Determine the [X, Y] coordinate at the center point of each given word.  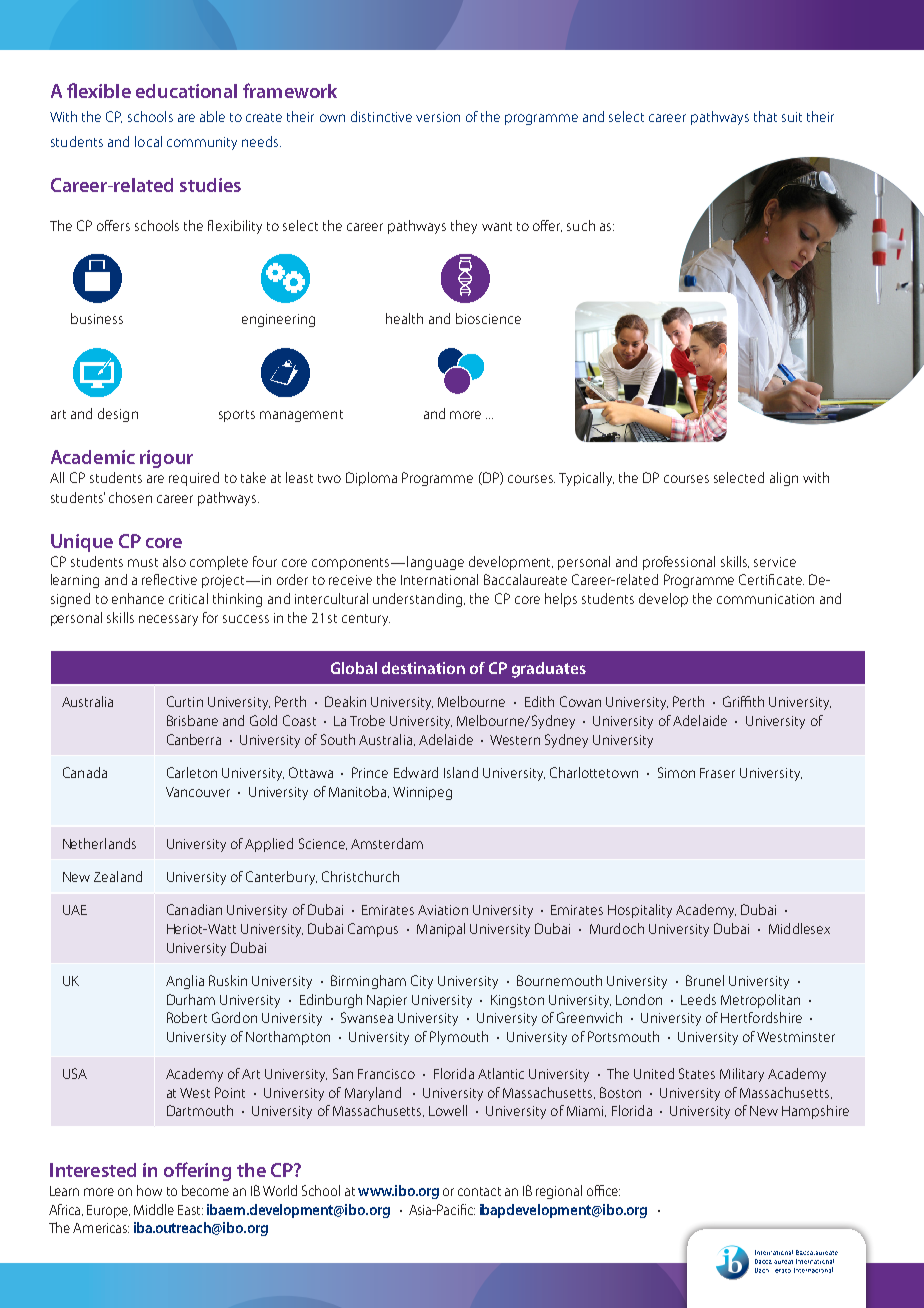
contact [479, 1191]
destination [423, 668]
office [603, 1190]
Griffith [743, 701]
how [149, 1190]
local [148, 141]
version [438, 117]
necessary [168, 620]
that [765, 116]
